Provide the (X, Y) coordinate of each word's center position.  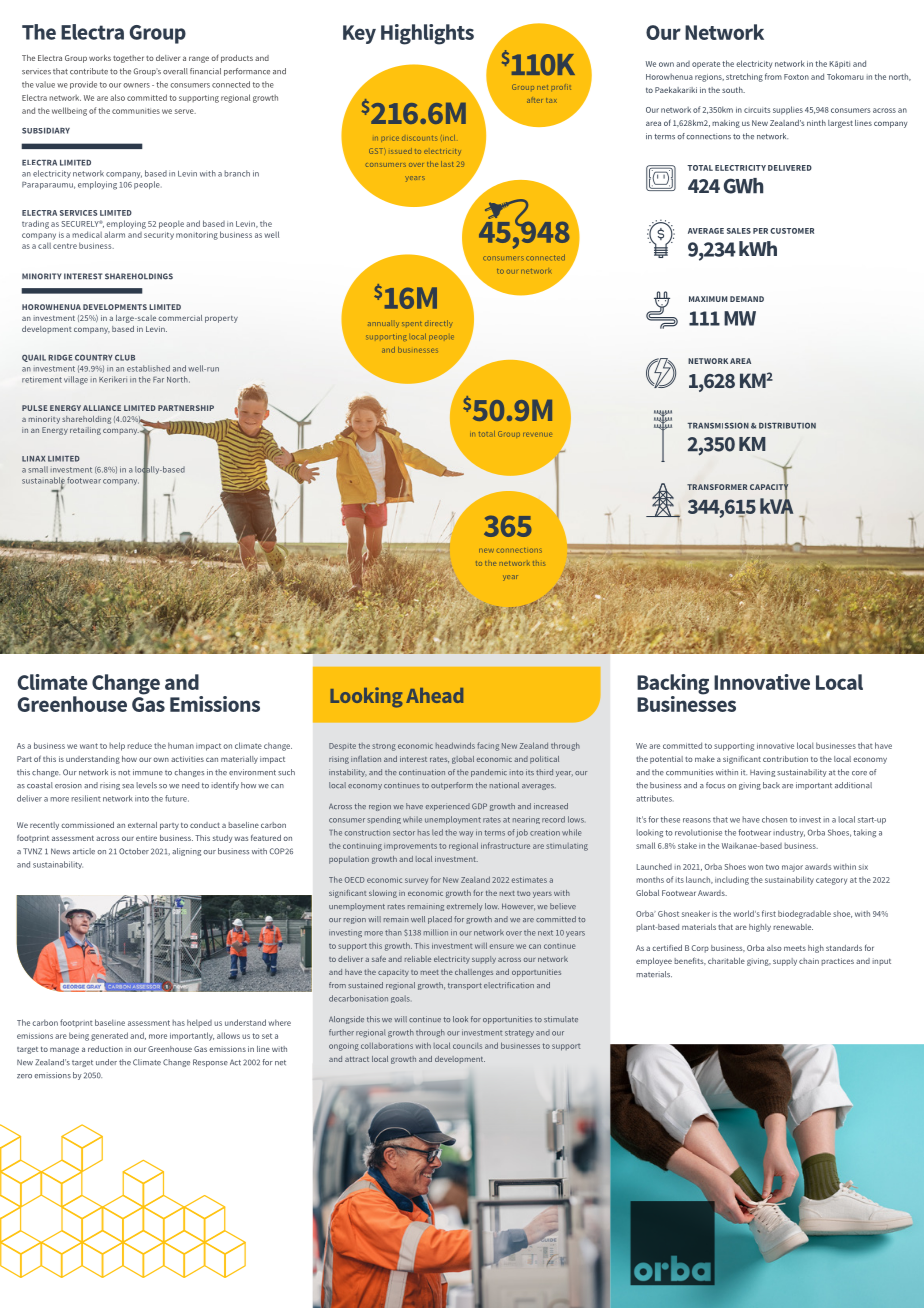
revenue (537, 434)
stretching (744, 77)
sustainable (43, 481)
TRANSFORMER (717, 487)
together (128, 59)
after (534, 100)
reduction (105, 1049)
